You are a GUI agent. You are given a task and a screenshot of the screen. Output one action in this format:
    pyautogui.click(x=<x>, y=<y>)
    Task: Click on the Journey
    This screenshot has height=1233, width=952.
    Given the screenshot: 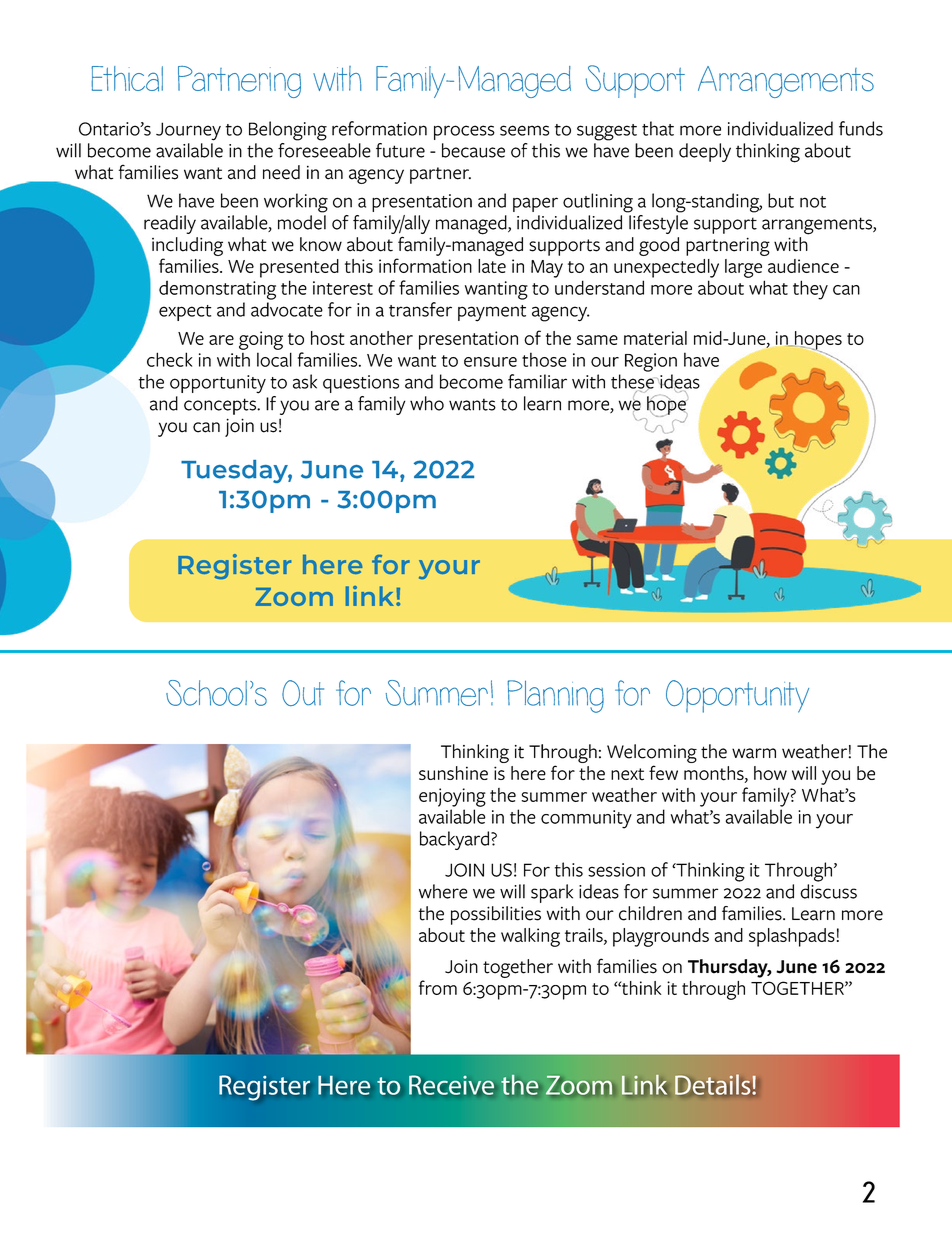 What is the action you would take?
    pyautogui.click(x=188, y=131)
